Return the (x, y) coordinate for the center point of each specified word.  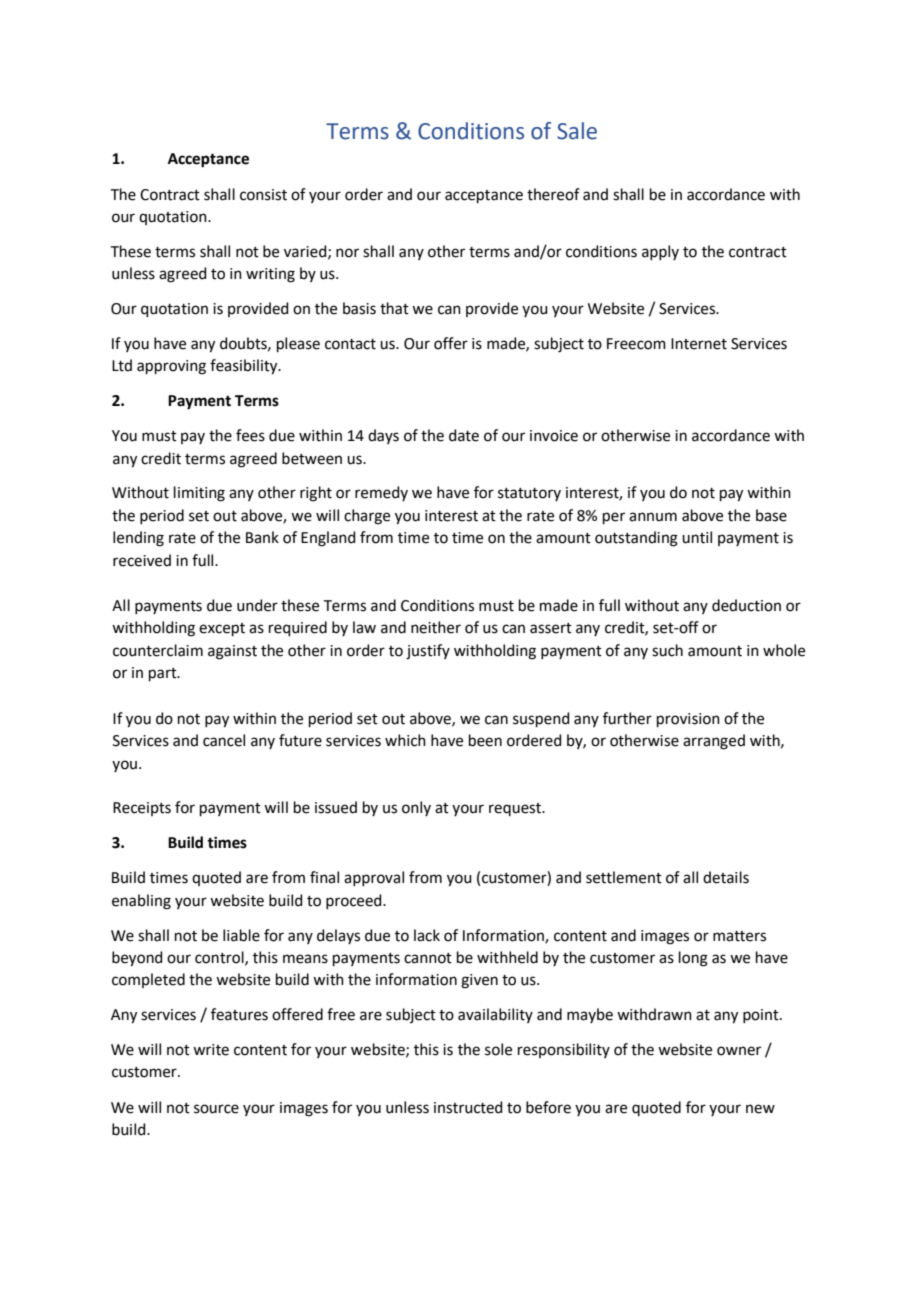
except (222, 629)
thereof (553, 194)
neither (436, 627)
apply (660, 252)
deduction (746, 605)
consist (263, 195)
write (211, 1050)
